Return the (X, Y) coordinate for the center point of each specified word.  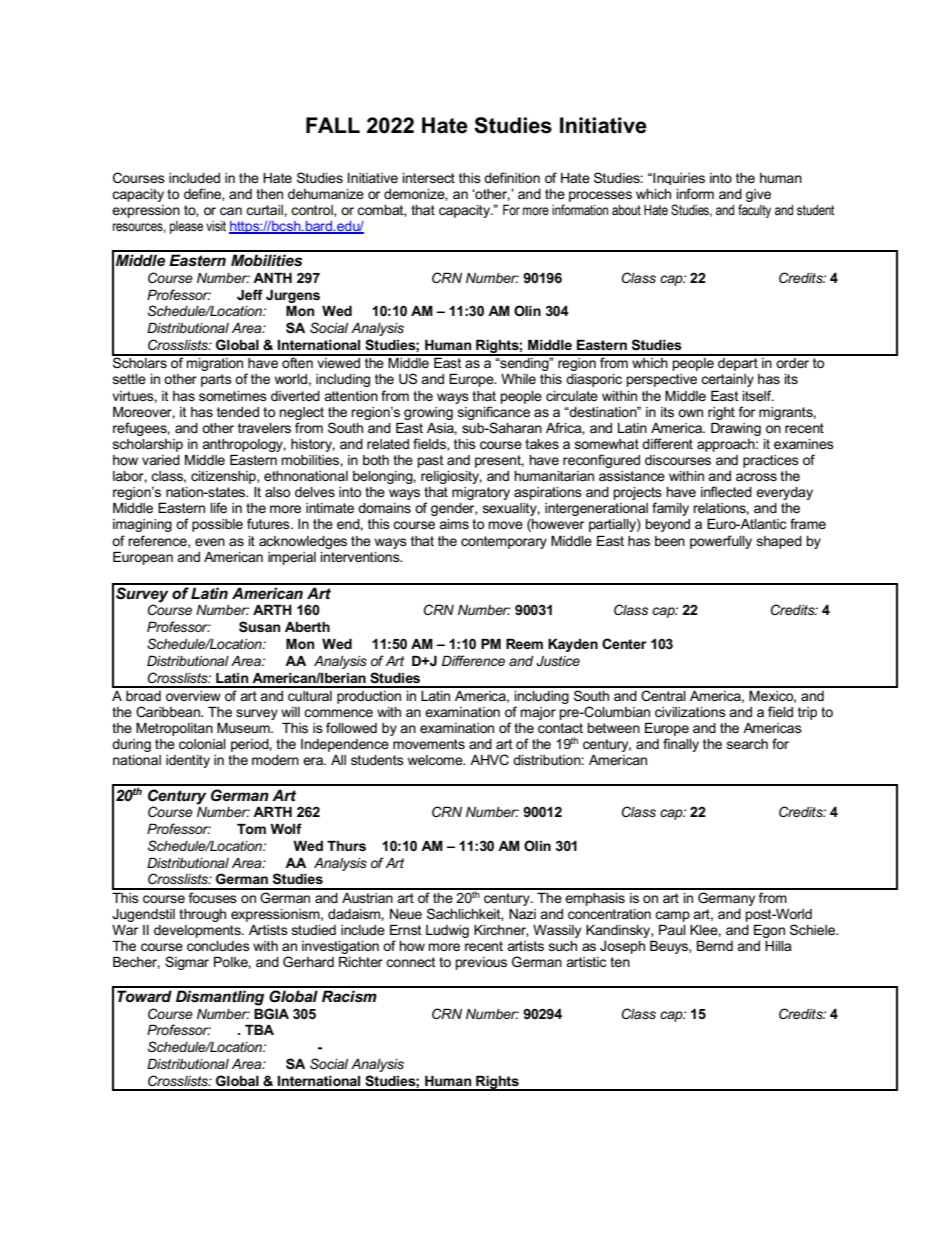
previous (481, 963)
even (210, 542)
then (269, 194)
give (758, 195)
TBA (259, 1030)
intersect (429, 178)
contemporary (504, 542)
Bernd (715, 946)
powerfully (721, 542)
